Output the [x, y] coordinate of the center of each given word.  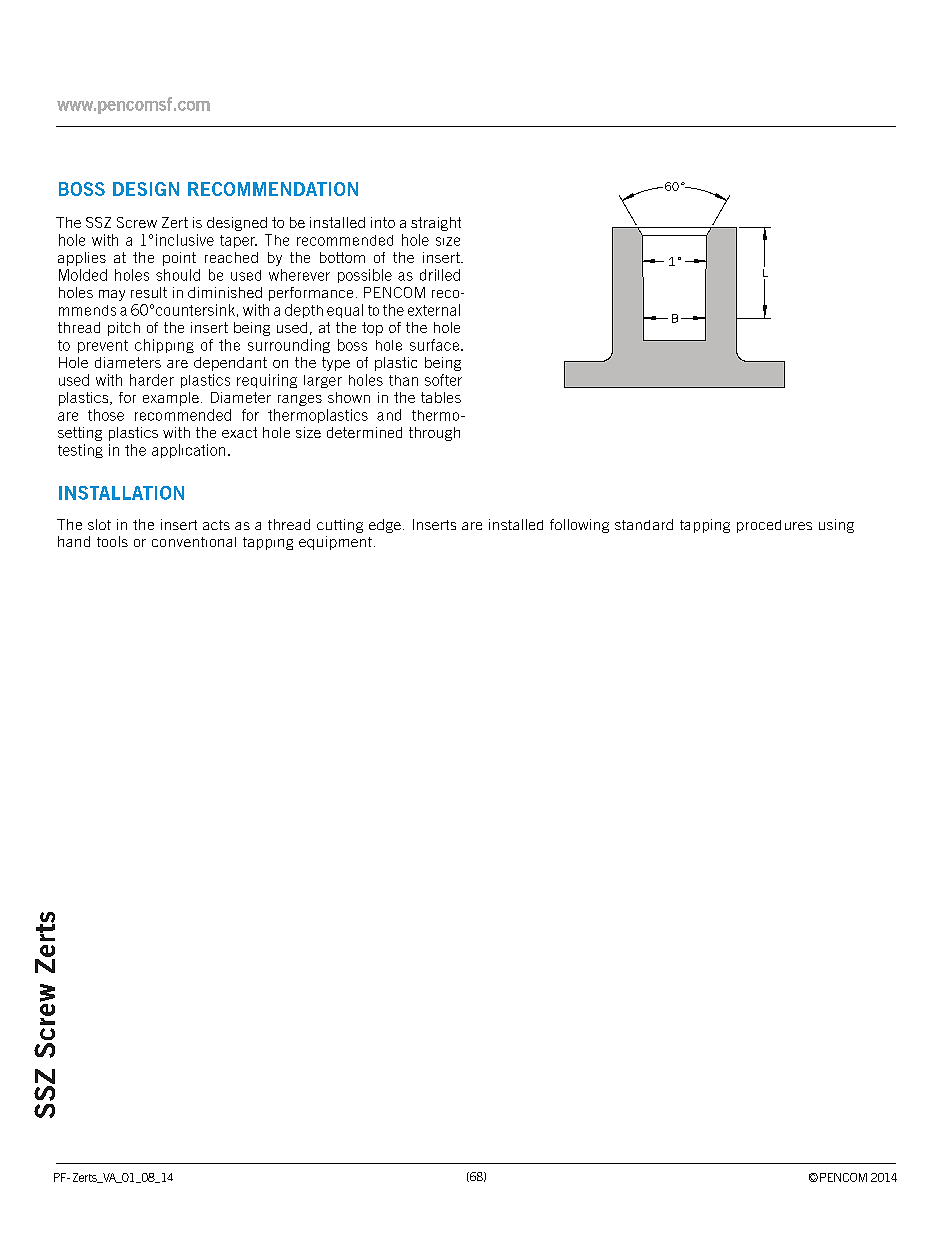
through [434, 434]
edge [385, 526]
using [836, 526]
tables [441, 397]
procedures [774, 526]
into [383, 222]
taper [238, 241]
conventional [194, 542]
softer [443, 380]
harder [152, 380]
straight [436, 224]
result [149, 292]
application [188, 451]
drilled [440, 275]
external [434, 310]
